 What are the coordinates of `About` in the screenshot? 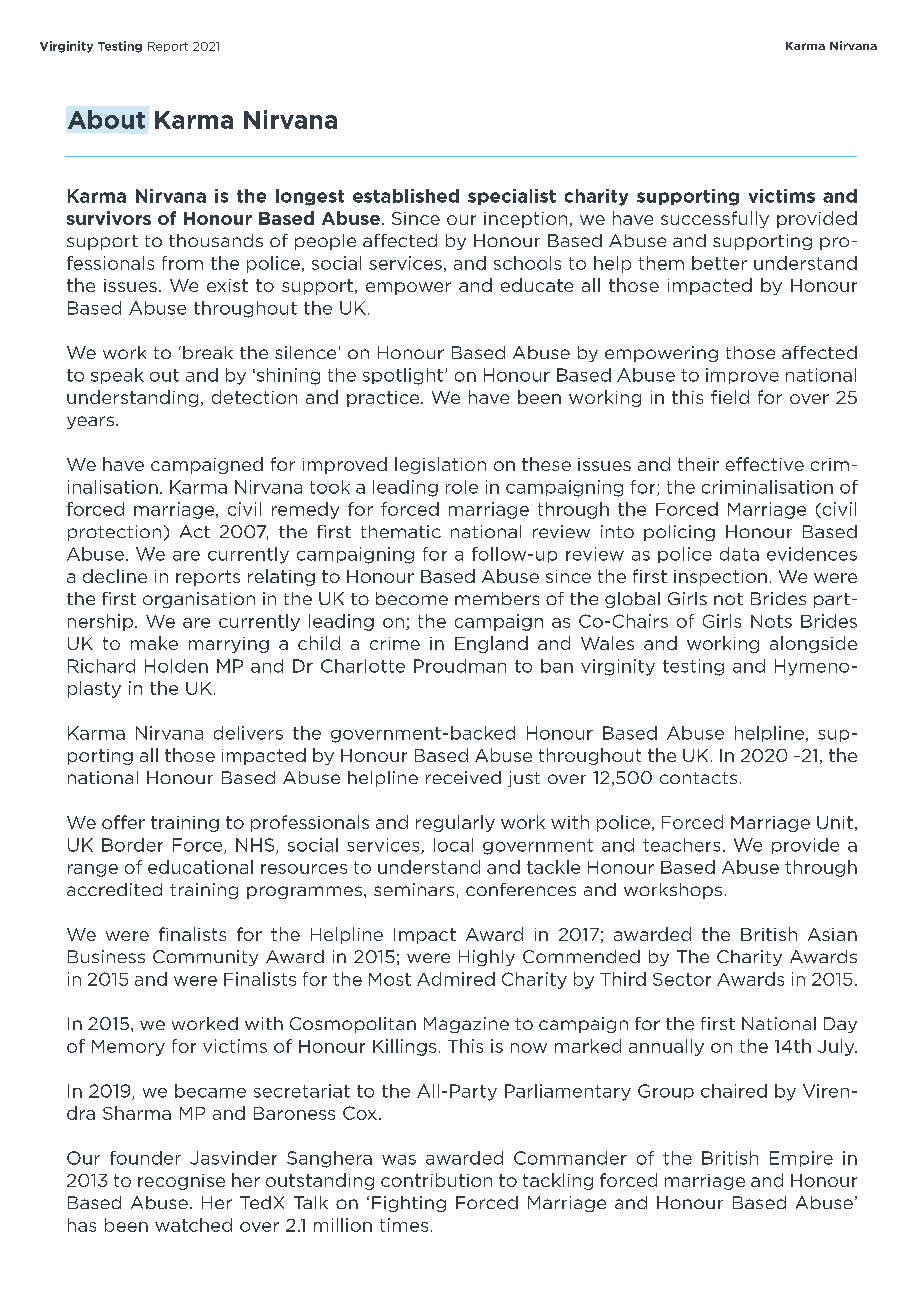 It's located at (106, 119).
